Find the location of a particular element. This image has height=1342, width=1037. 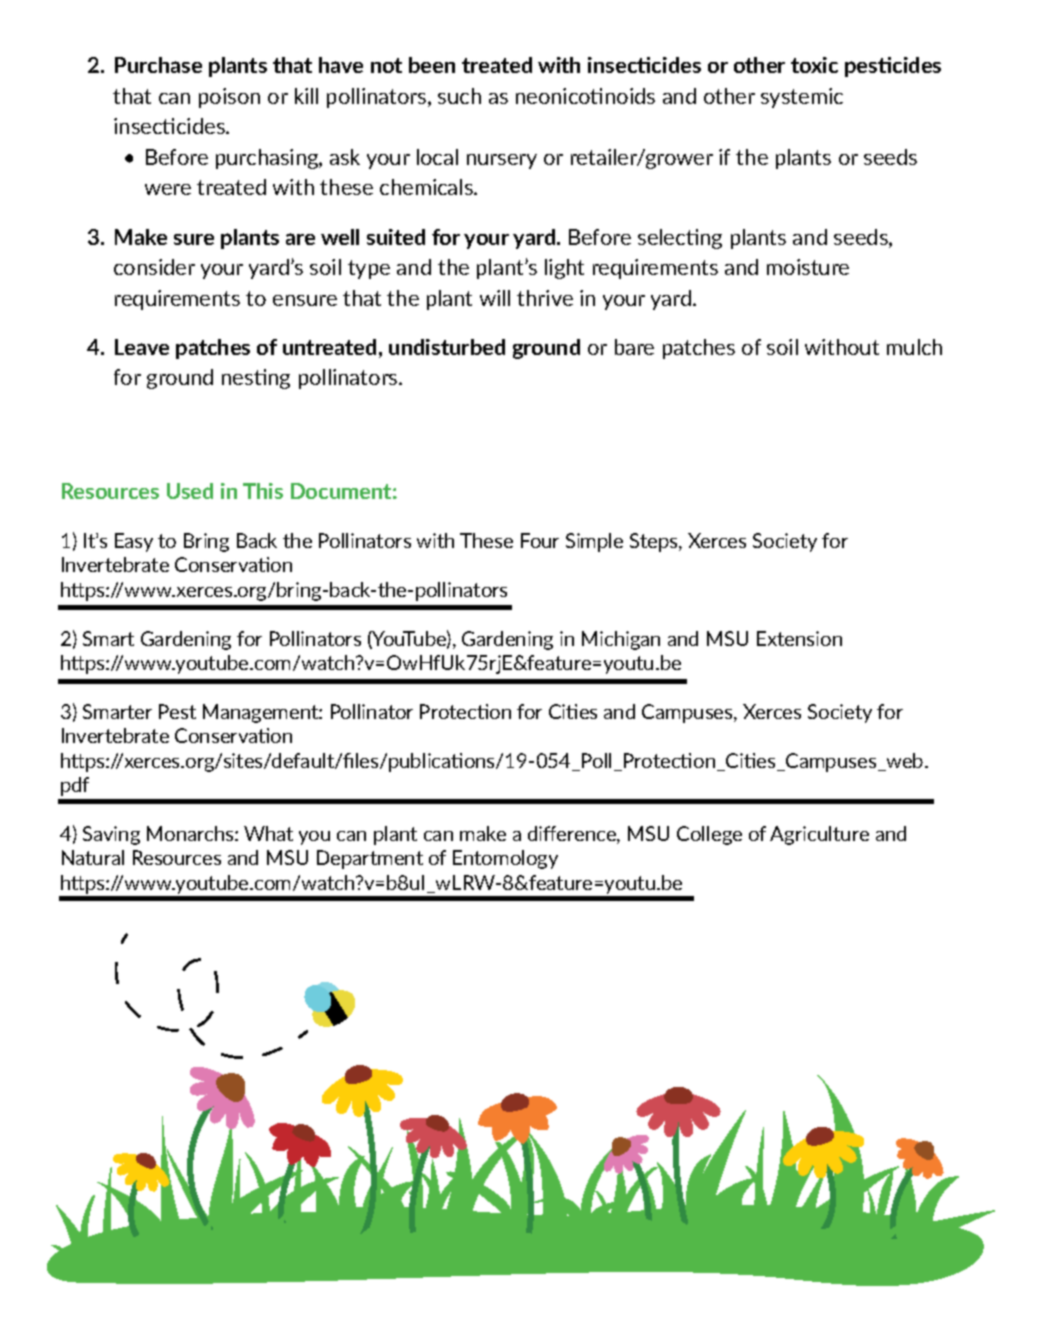

Steps is located at coordinates (655, 542).
